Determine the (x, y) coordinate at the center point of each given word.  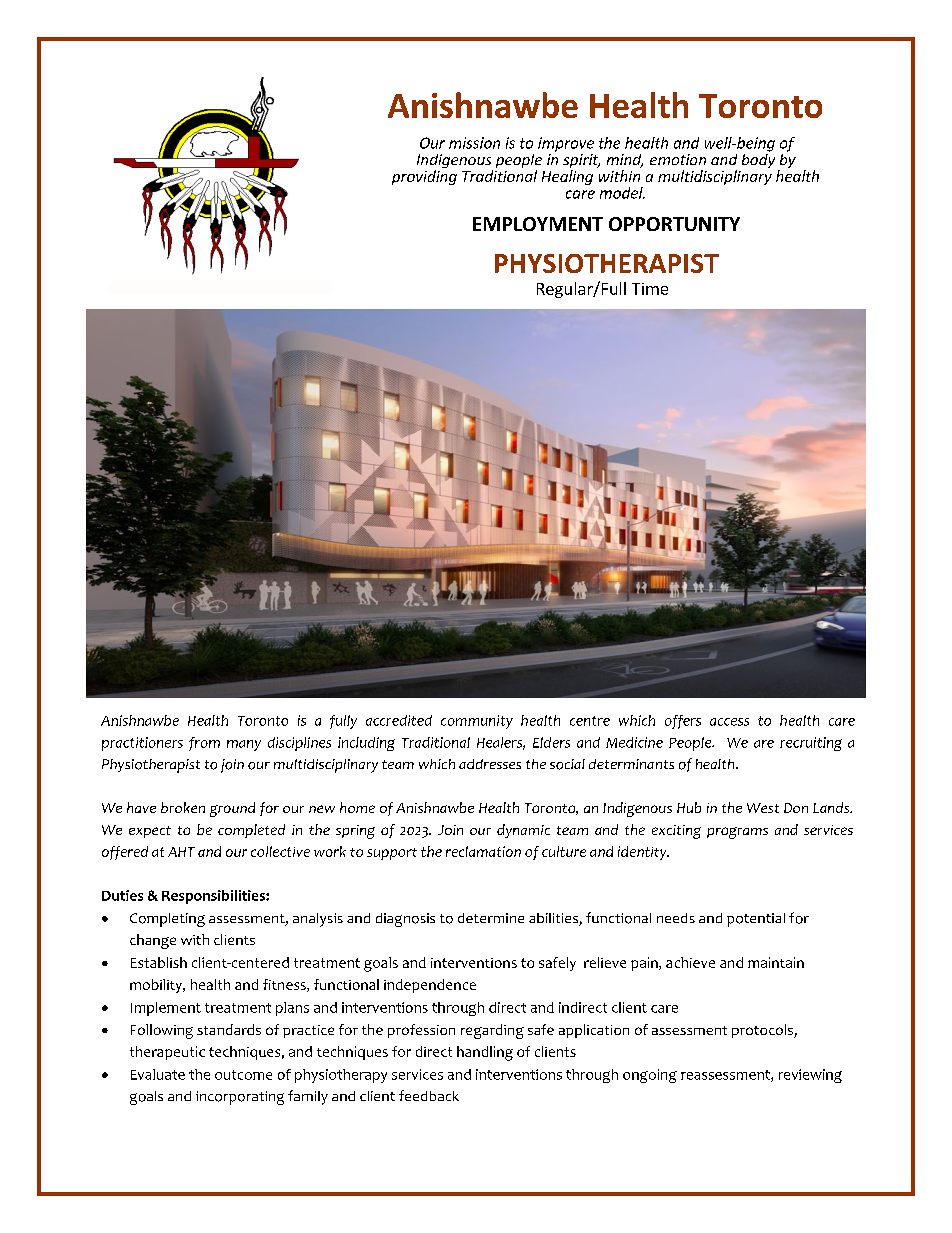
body (758, 159)
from (204, 744)
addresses (490, 764)
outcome (243, 1075)
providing (424, 177)
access (729, 722)
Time (650, 289)
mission (474, 143)
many (244, 745)
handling (485, 1053)
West (763, 808)
